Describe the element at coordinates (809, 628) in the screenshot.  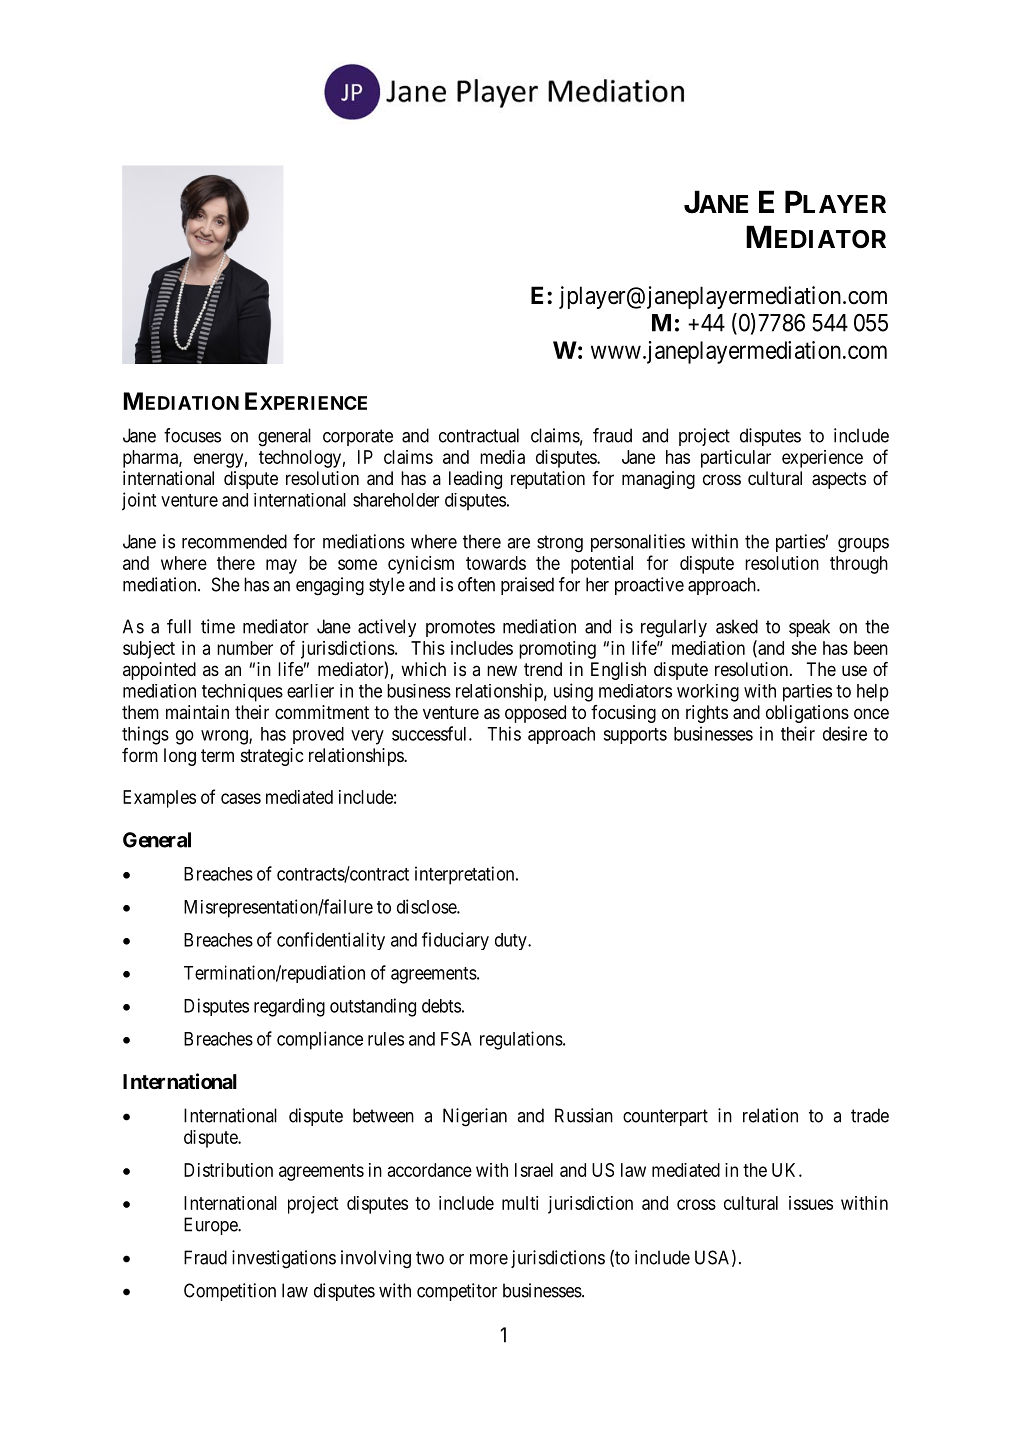
I see `speak` at that location.
